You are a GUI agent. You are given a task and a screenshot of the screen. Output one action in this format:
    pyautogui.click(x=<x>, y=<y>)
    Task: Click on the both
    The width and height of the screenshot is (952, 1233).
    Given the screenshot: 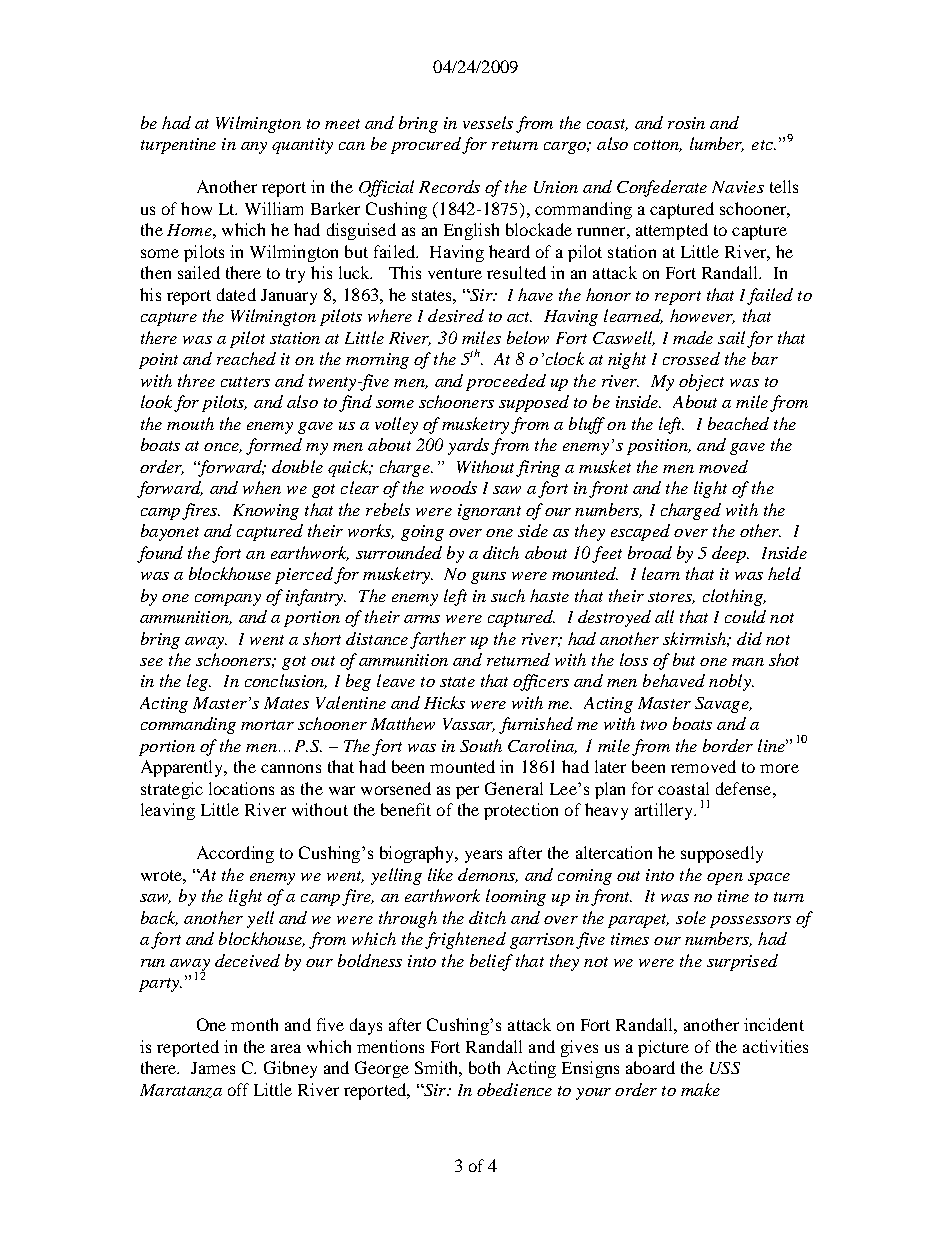 What is the action you would take?
    pyautogui.click(x=484, y=1067)
